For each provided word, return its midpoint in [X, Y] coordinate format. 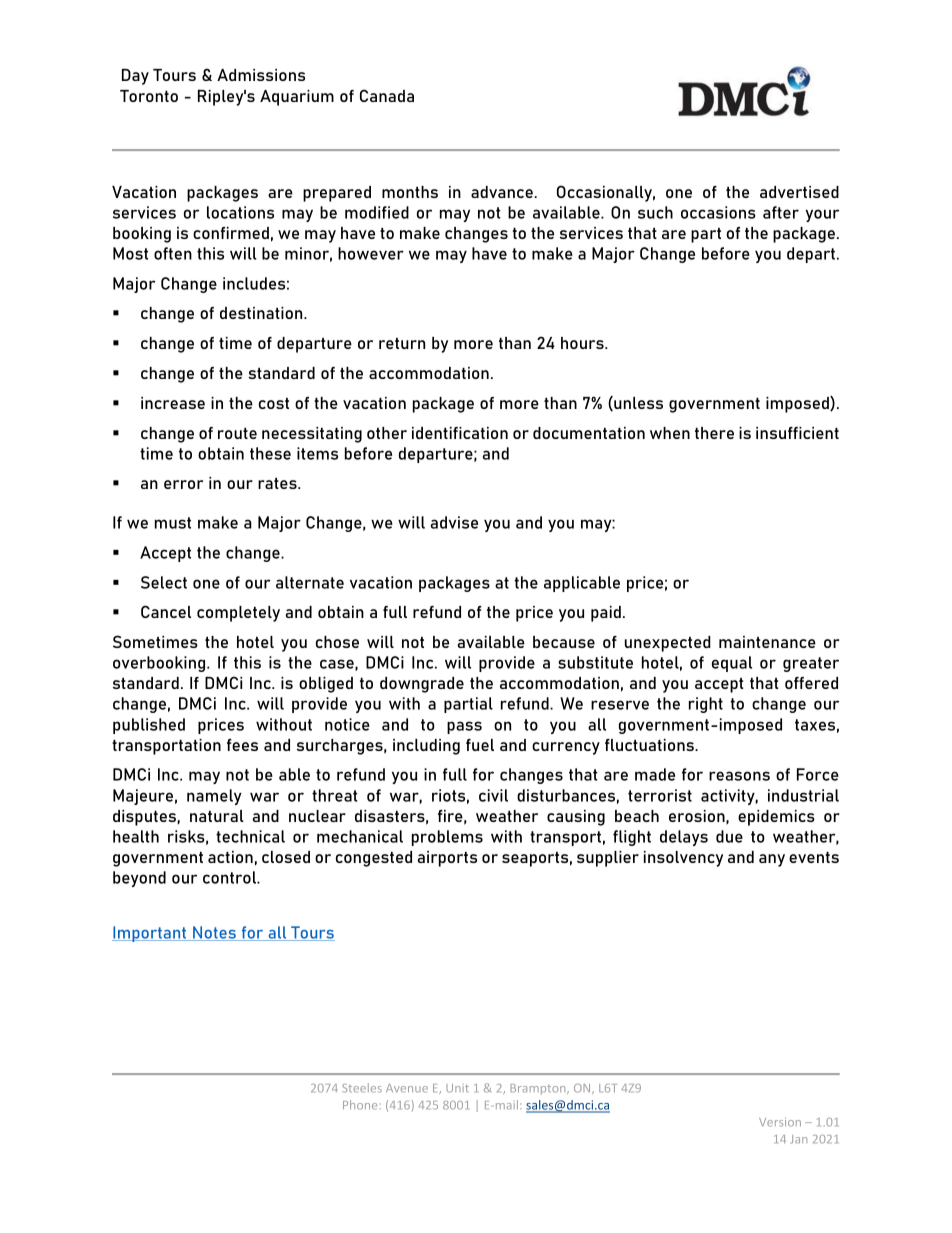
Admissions [261, 75]
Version [780, 1122]
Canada [387, 95]
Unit [457, 1088]
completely [238, 614]
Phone [360, 1105]
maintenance [767, 642]
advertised [799, 192]
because [564, 642]
